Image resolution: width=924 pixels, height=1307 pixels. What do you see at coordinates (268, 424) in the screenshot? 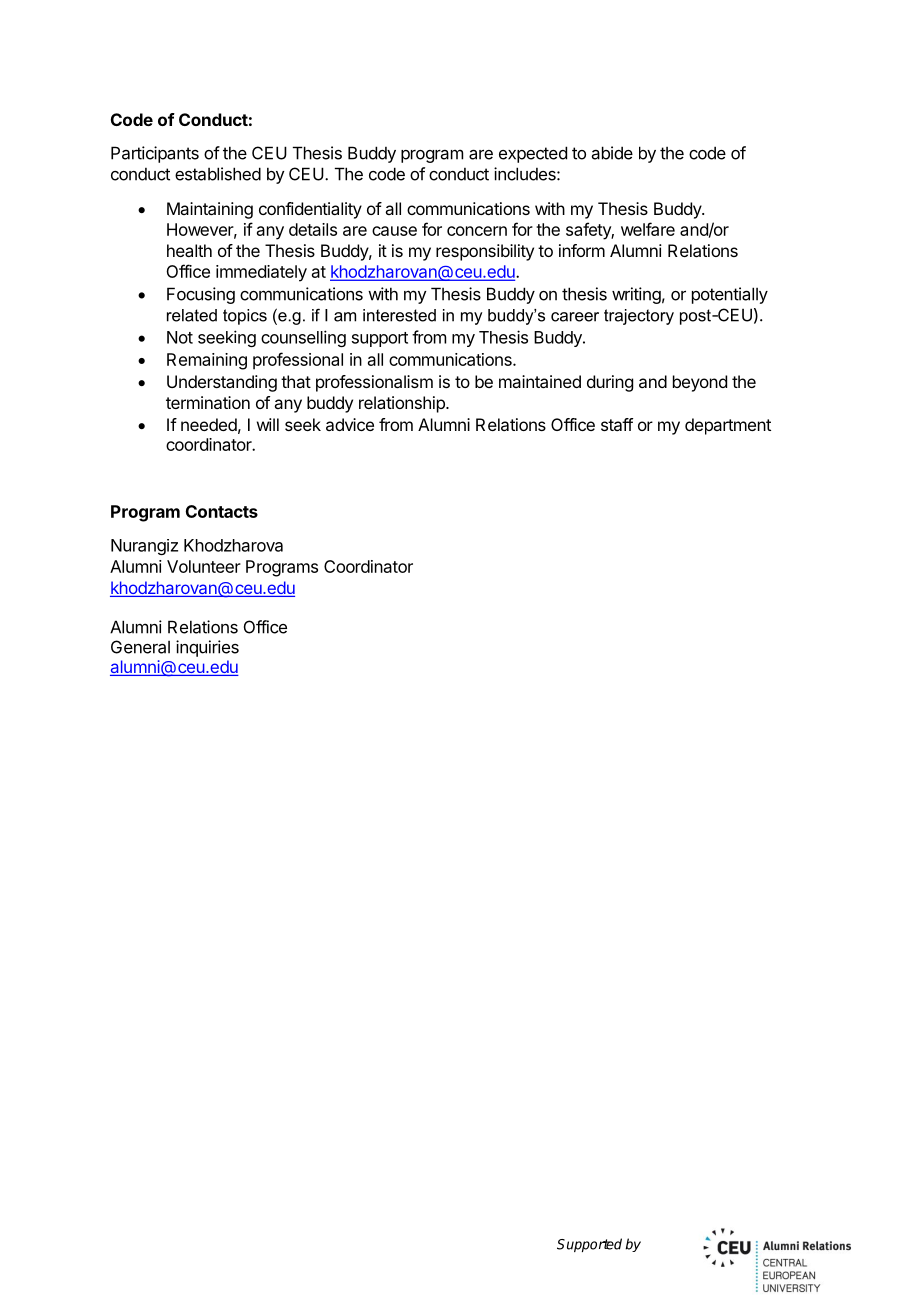
I see `will` at bounding box center [268, 424].
